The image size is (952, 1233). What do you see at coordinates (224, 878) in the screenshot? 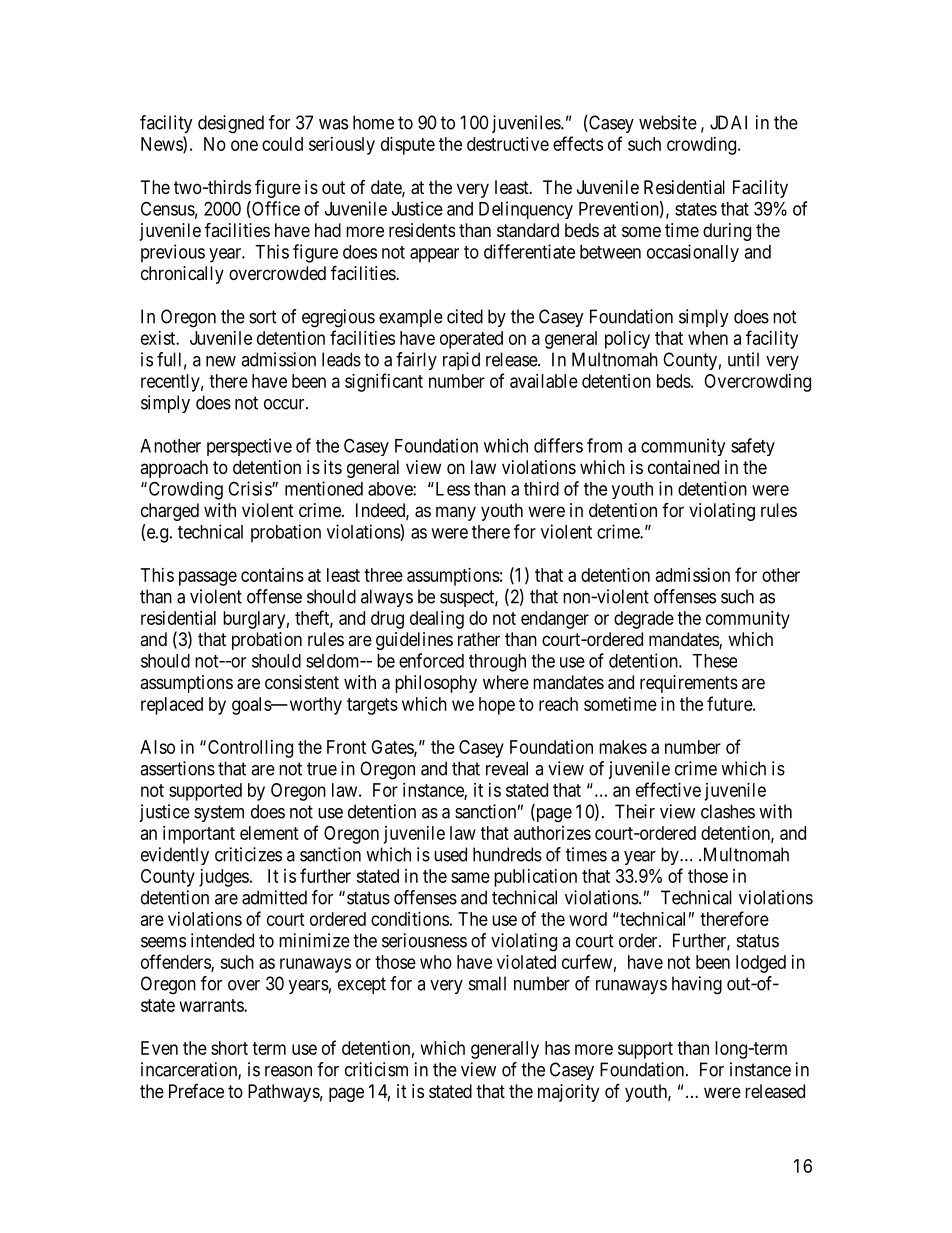
I see `judges` at bounding box center [224, 878].
